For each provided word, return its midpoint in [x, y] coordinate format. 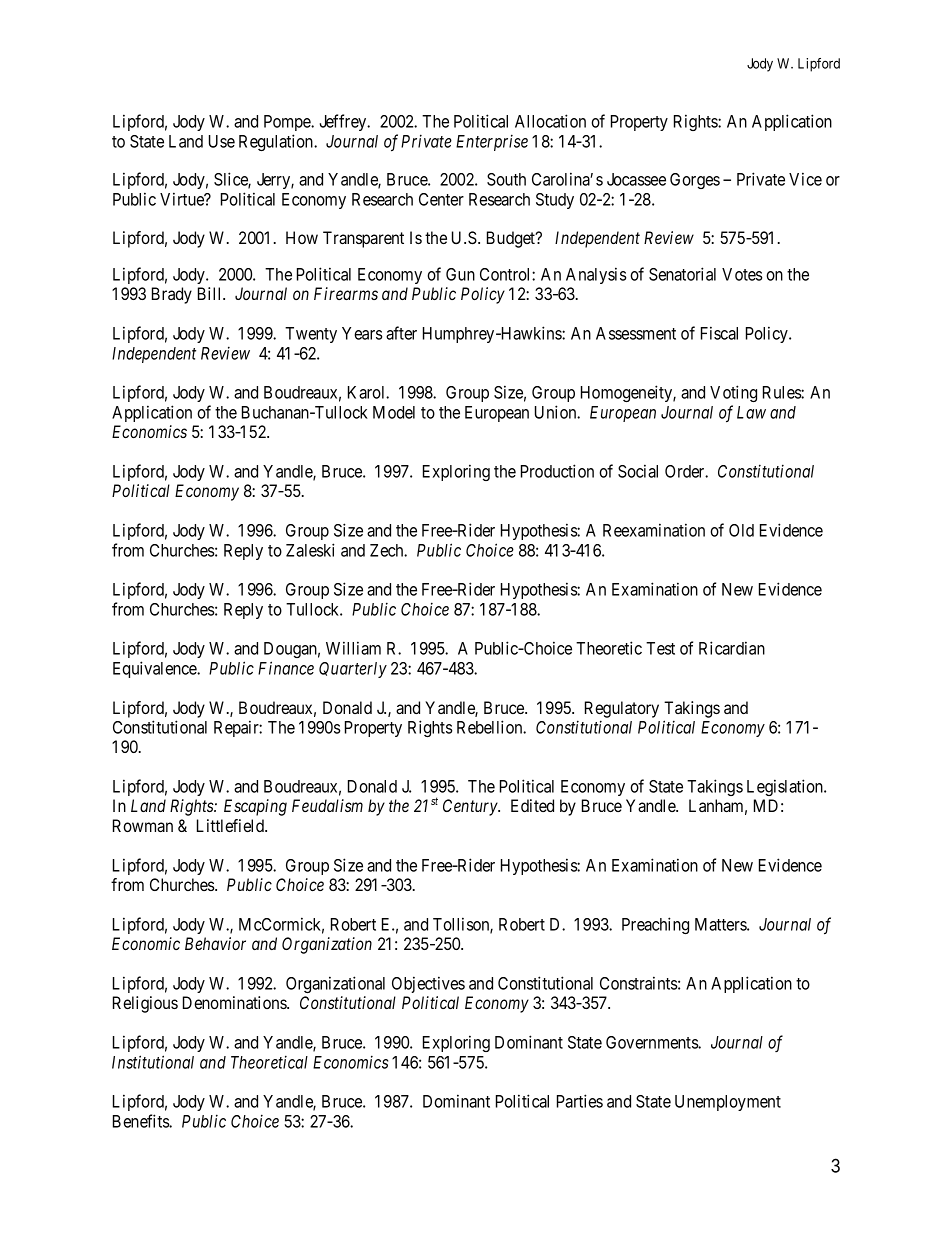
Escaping [255, 807]
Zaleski [310, 550]
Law [751, 412]
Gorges [695, 181]
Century [471, 807]
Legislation [786, 787]
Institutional [153, 1062]
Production [557, 471]
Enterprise [492, 142]
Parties [580, 1101]
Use [222, 141]
